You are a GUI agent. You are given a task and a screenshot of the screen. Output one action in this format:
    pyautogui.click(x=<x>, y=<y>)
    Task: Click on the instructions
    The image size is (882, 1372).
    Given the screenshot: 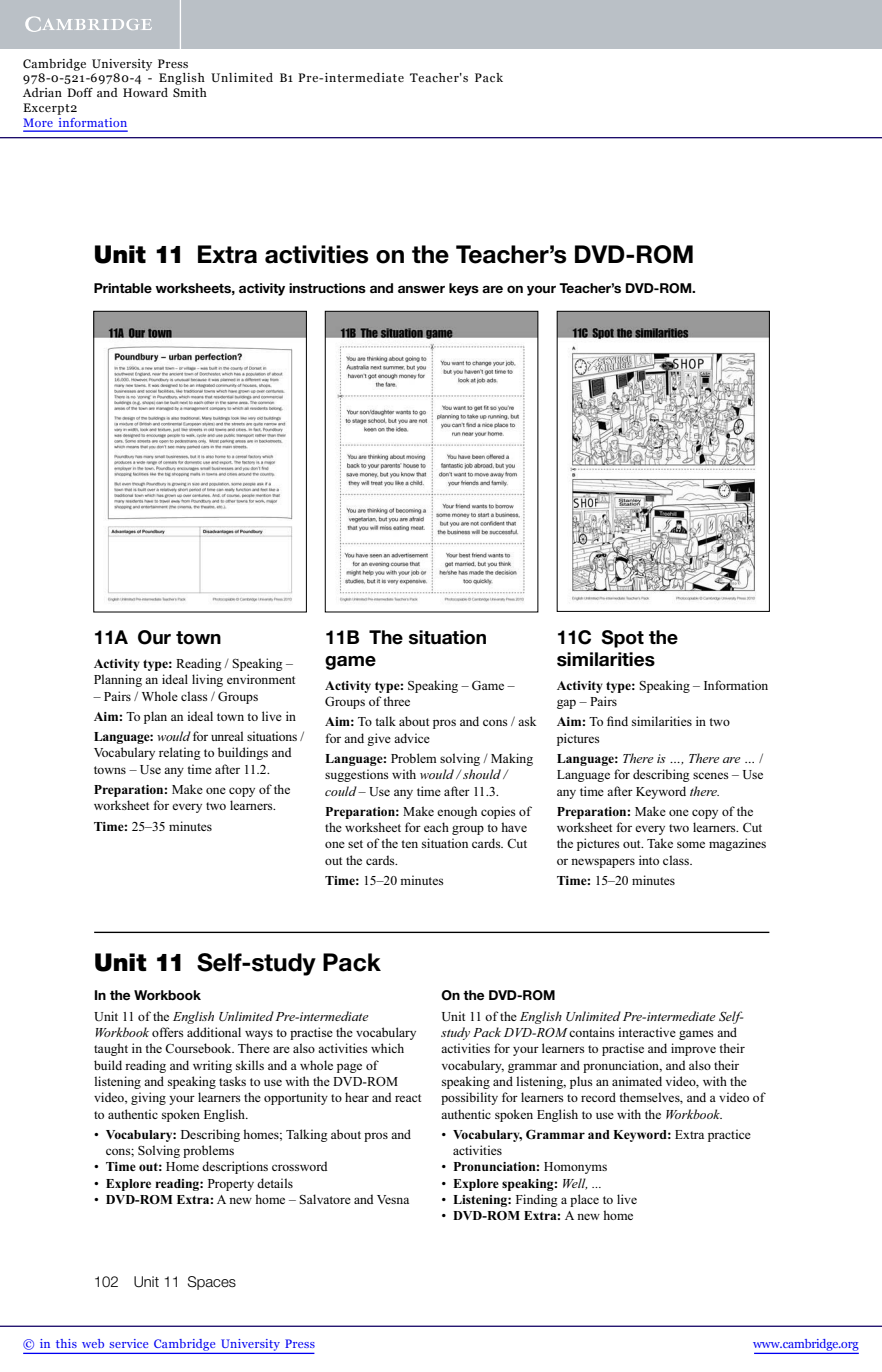 What is the action you would take?
    pyautogui.click(x=327, y=288)
